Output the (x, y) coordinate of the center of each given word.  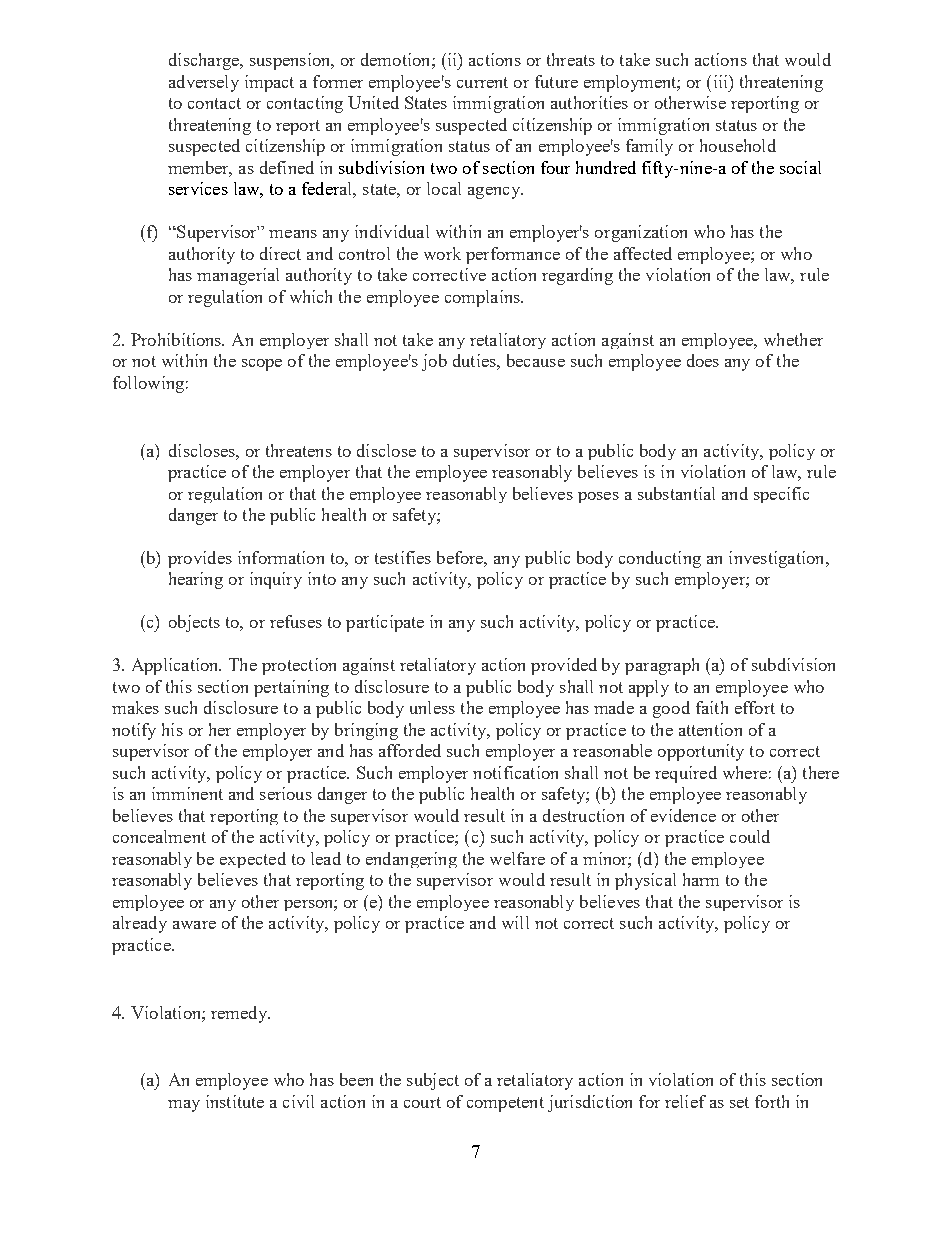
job (434, 362)
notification (515, 772)
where (745, 772)
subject (433, 1081)
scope (262, 365)
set (739, 1102)
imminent (187, 793)
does (703, 360)
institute (235, 1101)
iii (722, 81)
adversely (204, 83)
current (482, 82)
